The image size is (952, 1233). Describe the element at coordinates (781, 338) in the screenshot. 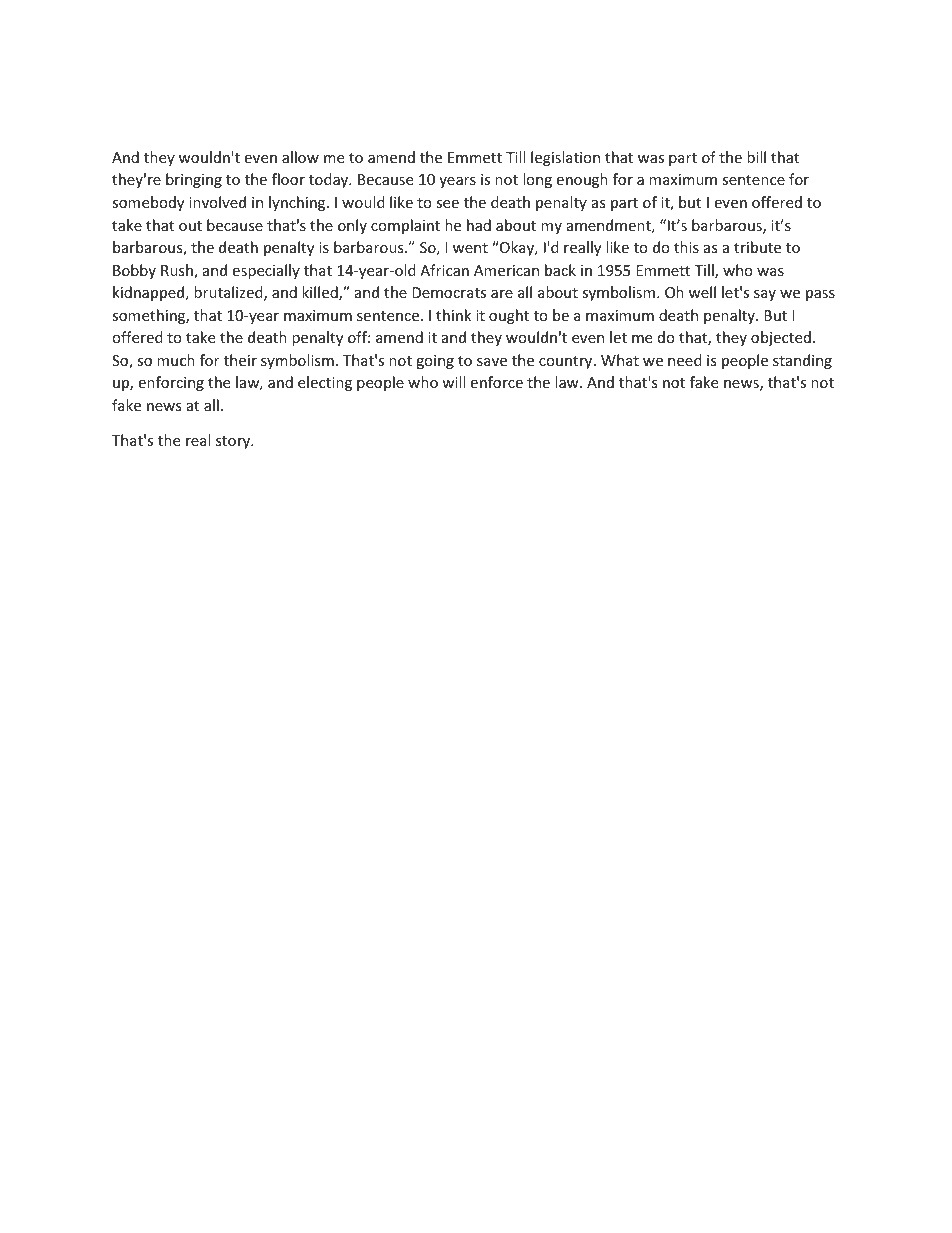

I see `objected` at that location.
